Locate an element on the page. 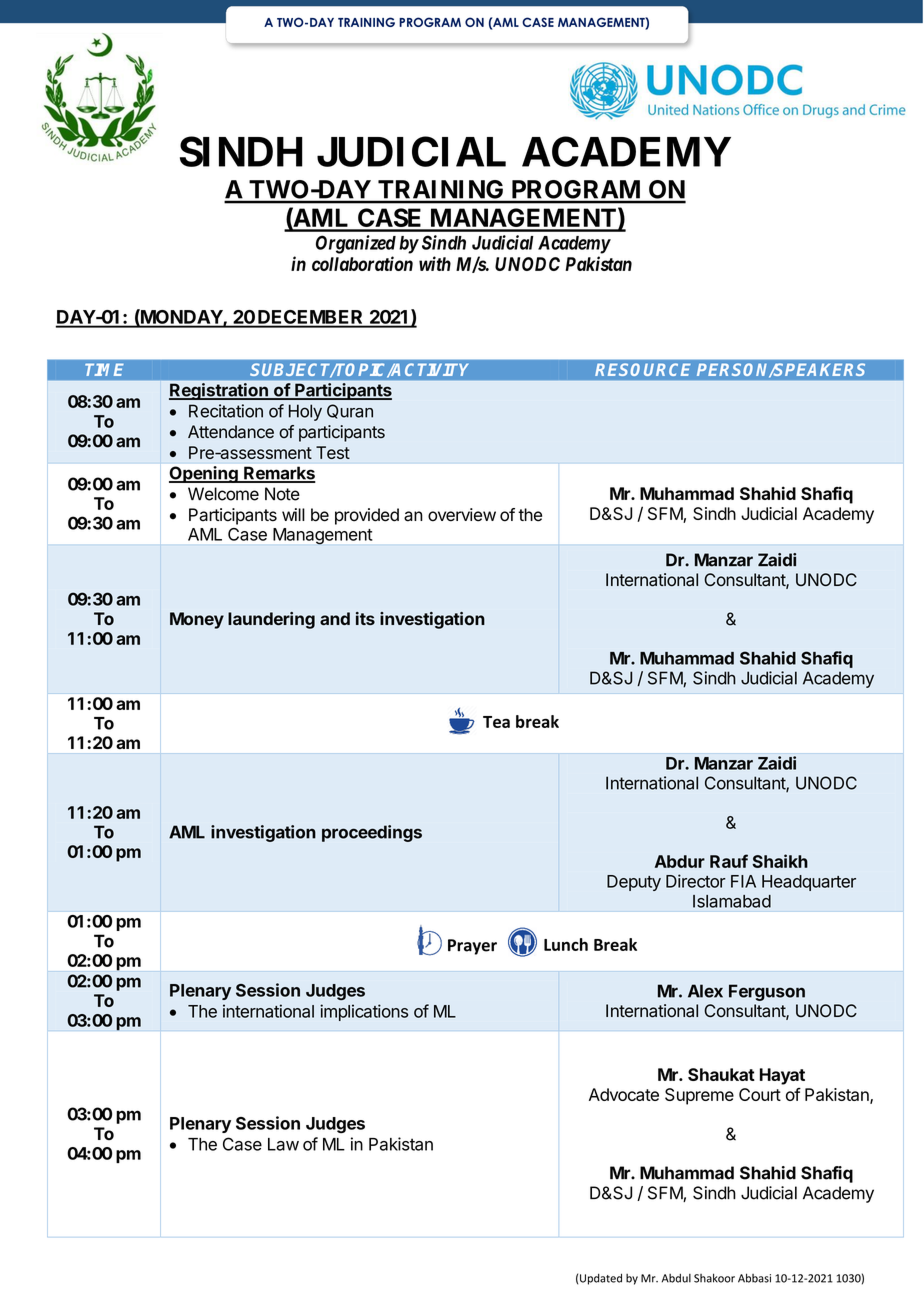  with is located at coordinates (435, 263).
